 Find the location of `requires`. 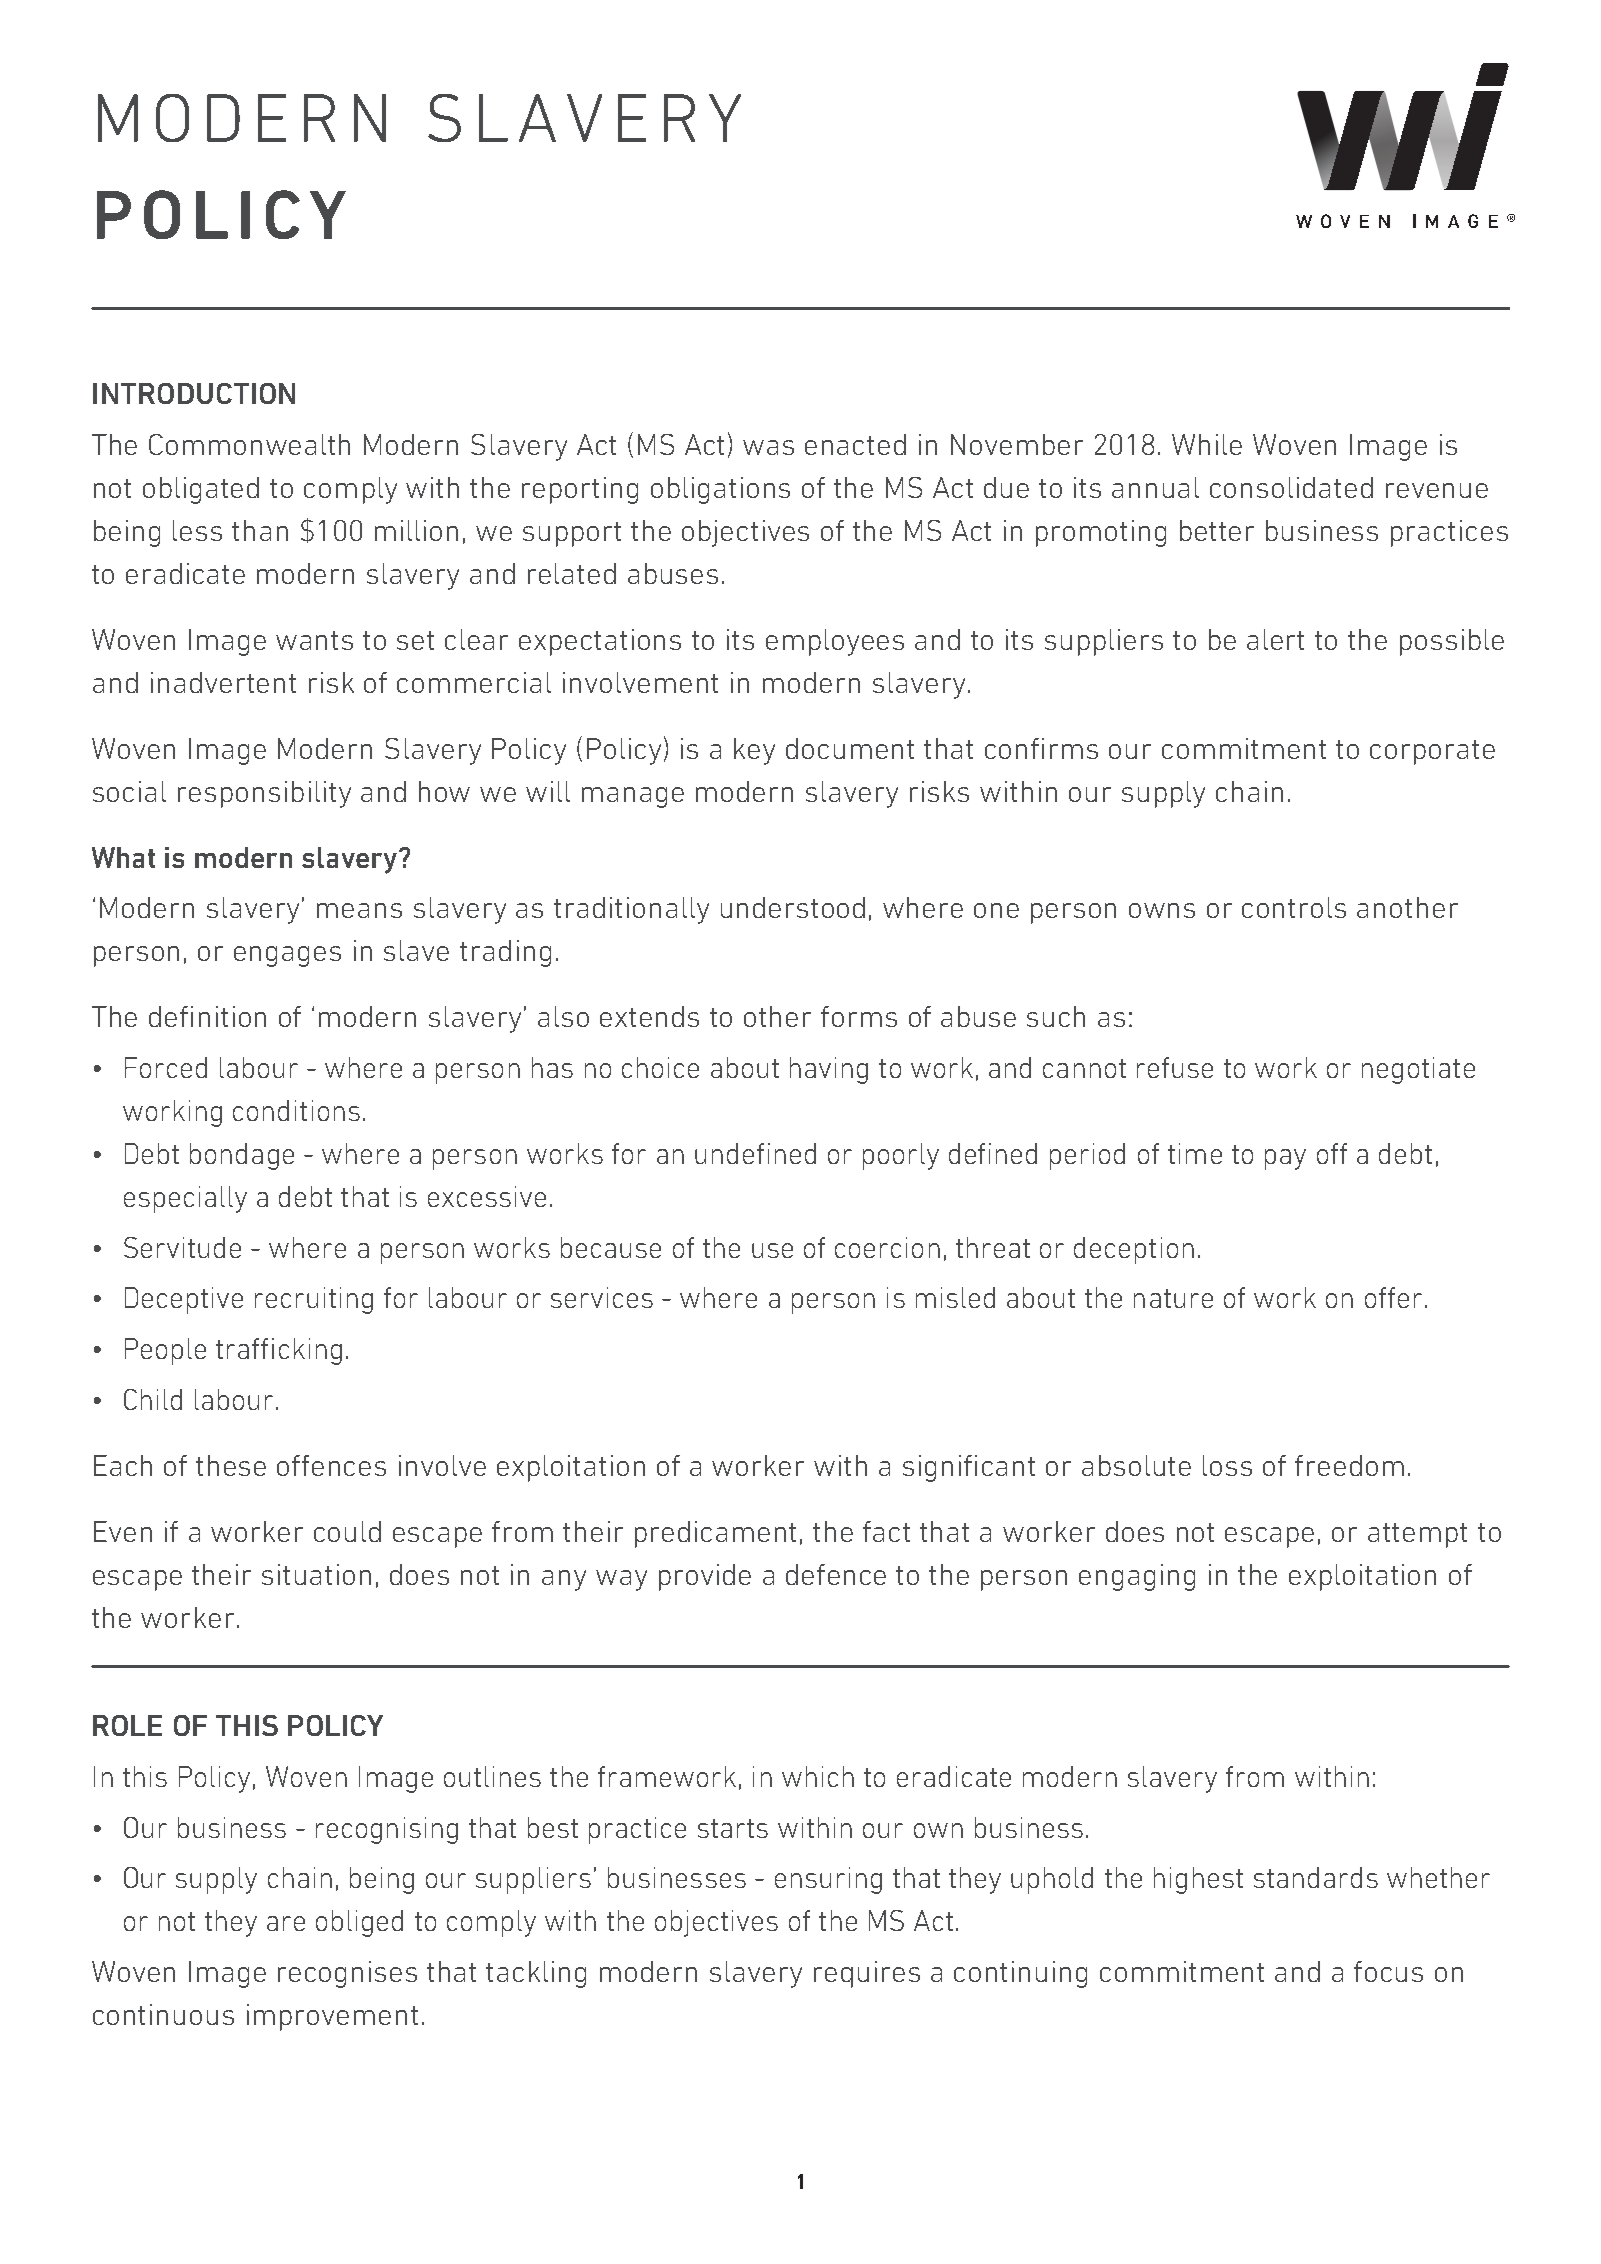

requires is located at coordinates (867, 1974).
